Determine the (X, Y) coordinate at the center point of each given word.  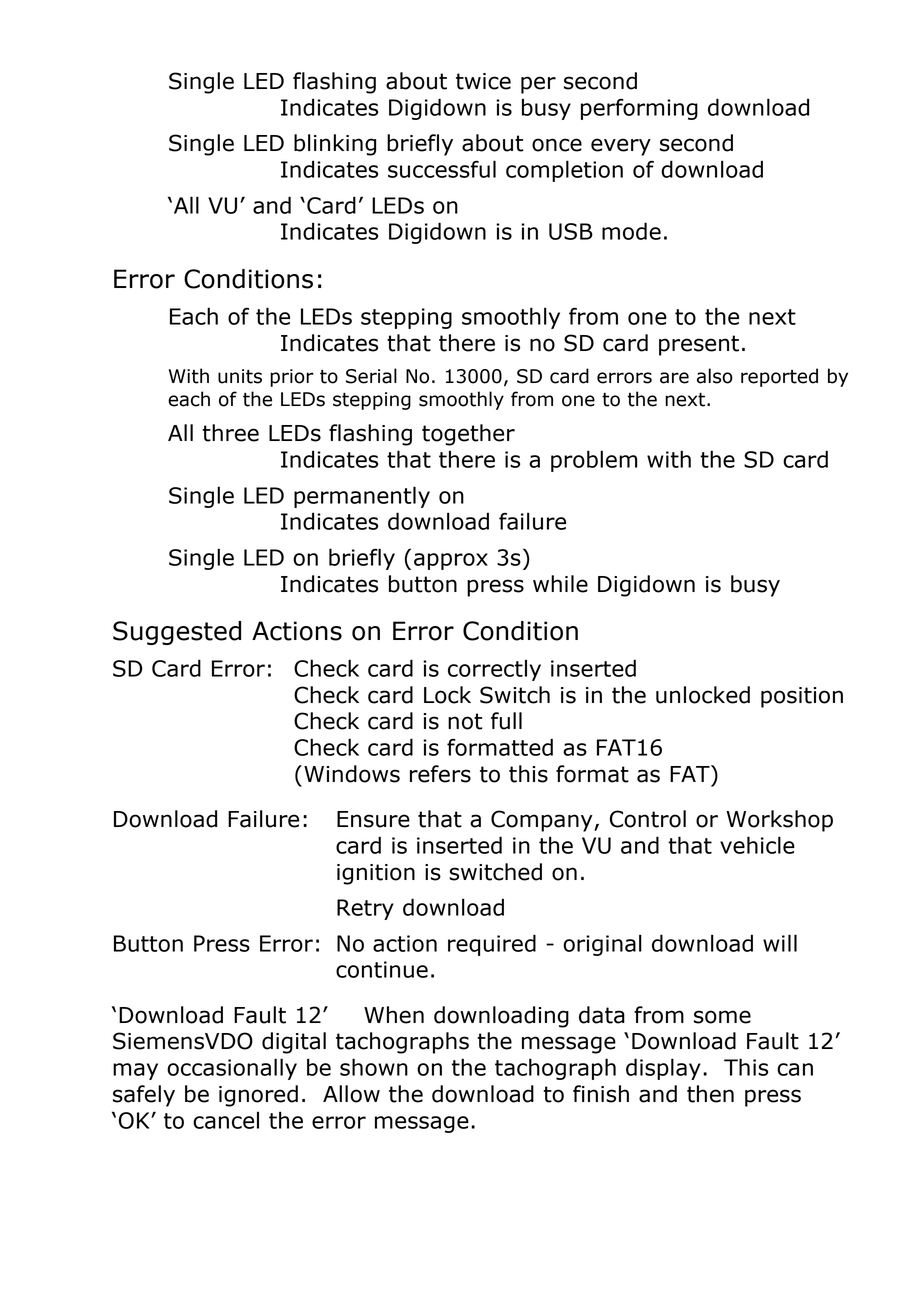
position (802, 697)
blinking (335, 145)
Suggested (177, 633)
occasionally (232, 1069)
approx (451, 561)
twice (483, 81)
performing (639, 109)
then (710, 1094)
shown (374, 1067)
